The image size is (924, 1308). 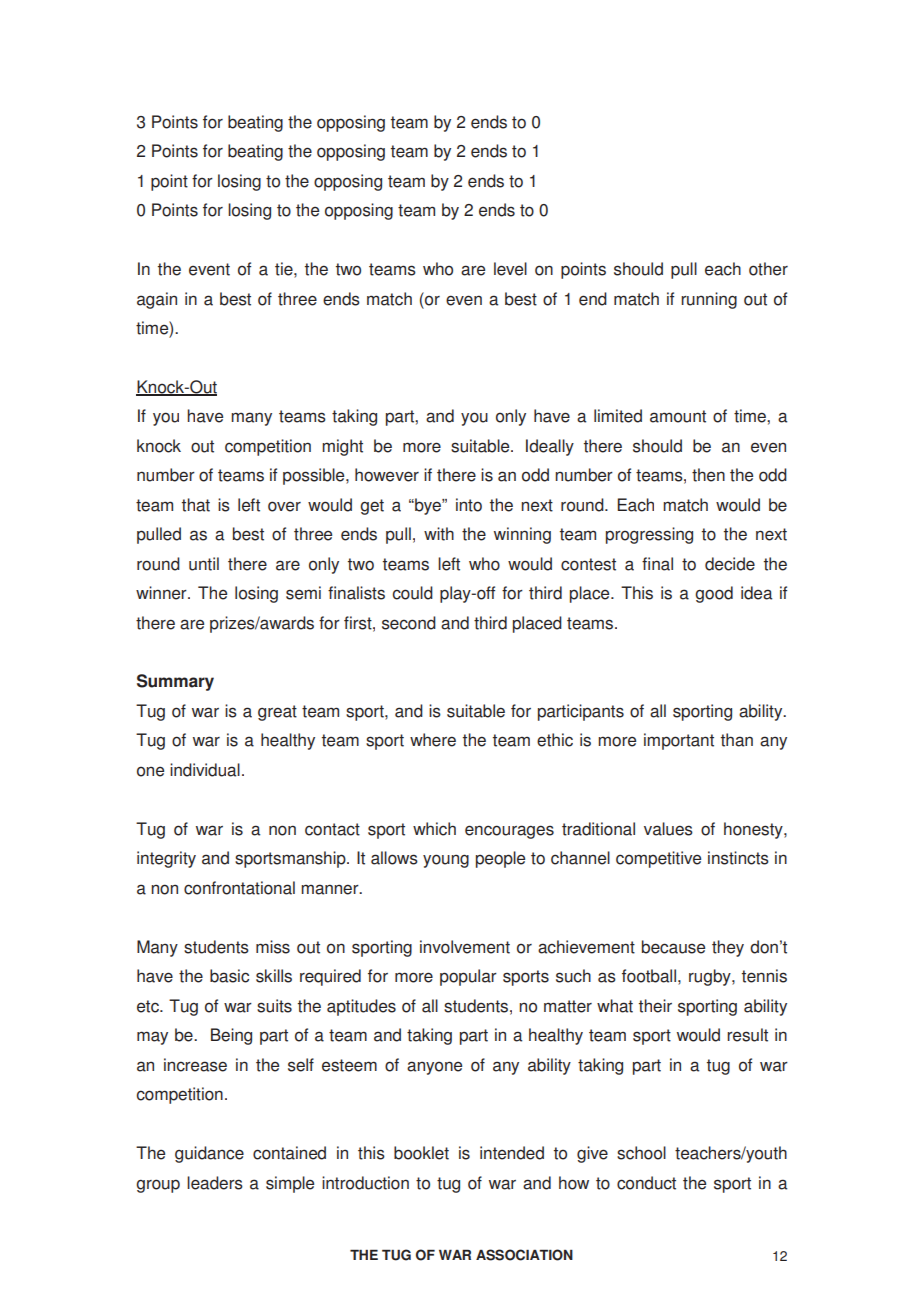 What do you see at coordinates (510, 269) in the page?
I see `level` at bounding box center [510, 269].
